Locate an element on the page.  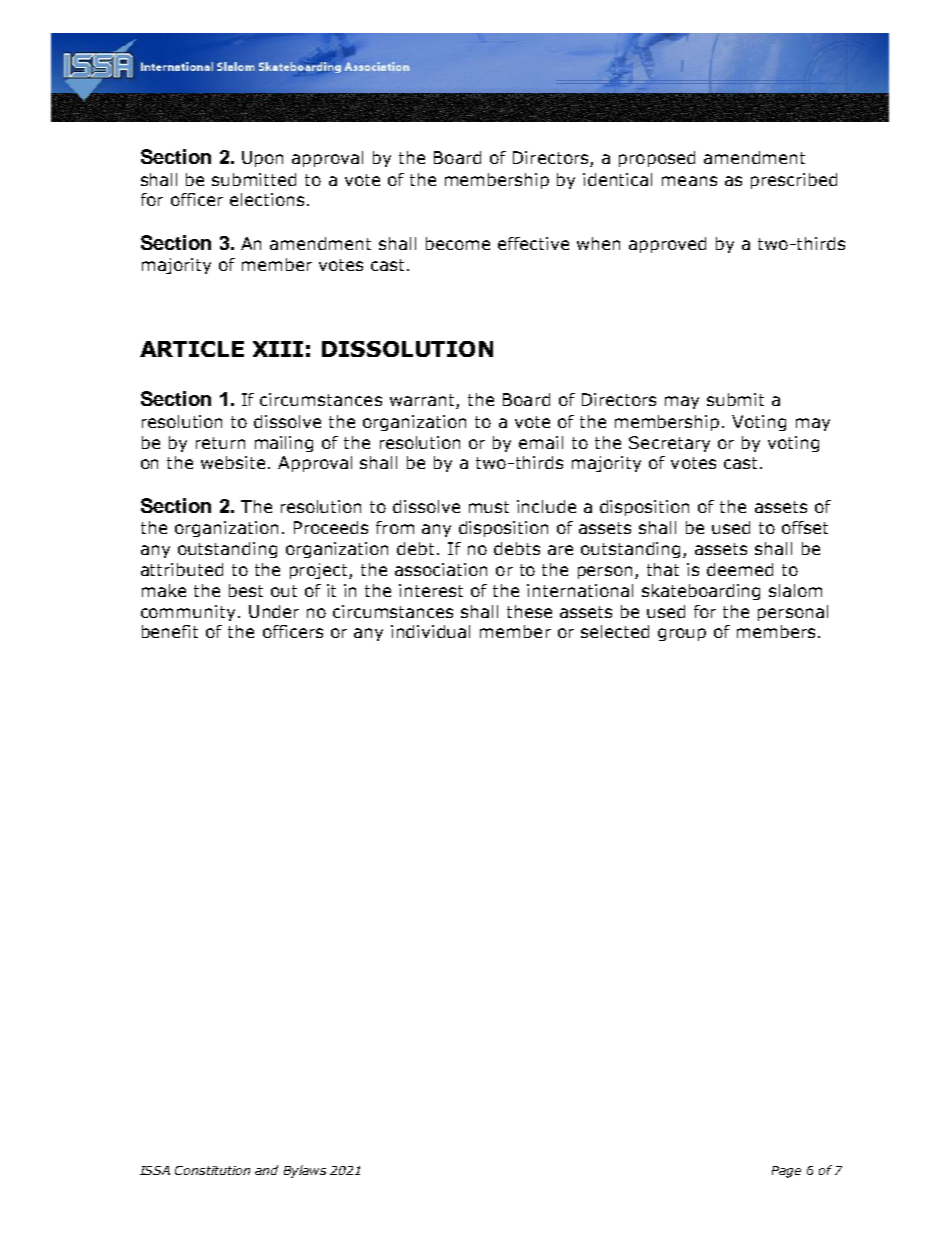
ARTICLE is located at coordinates (192, 349).
